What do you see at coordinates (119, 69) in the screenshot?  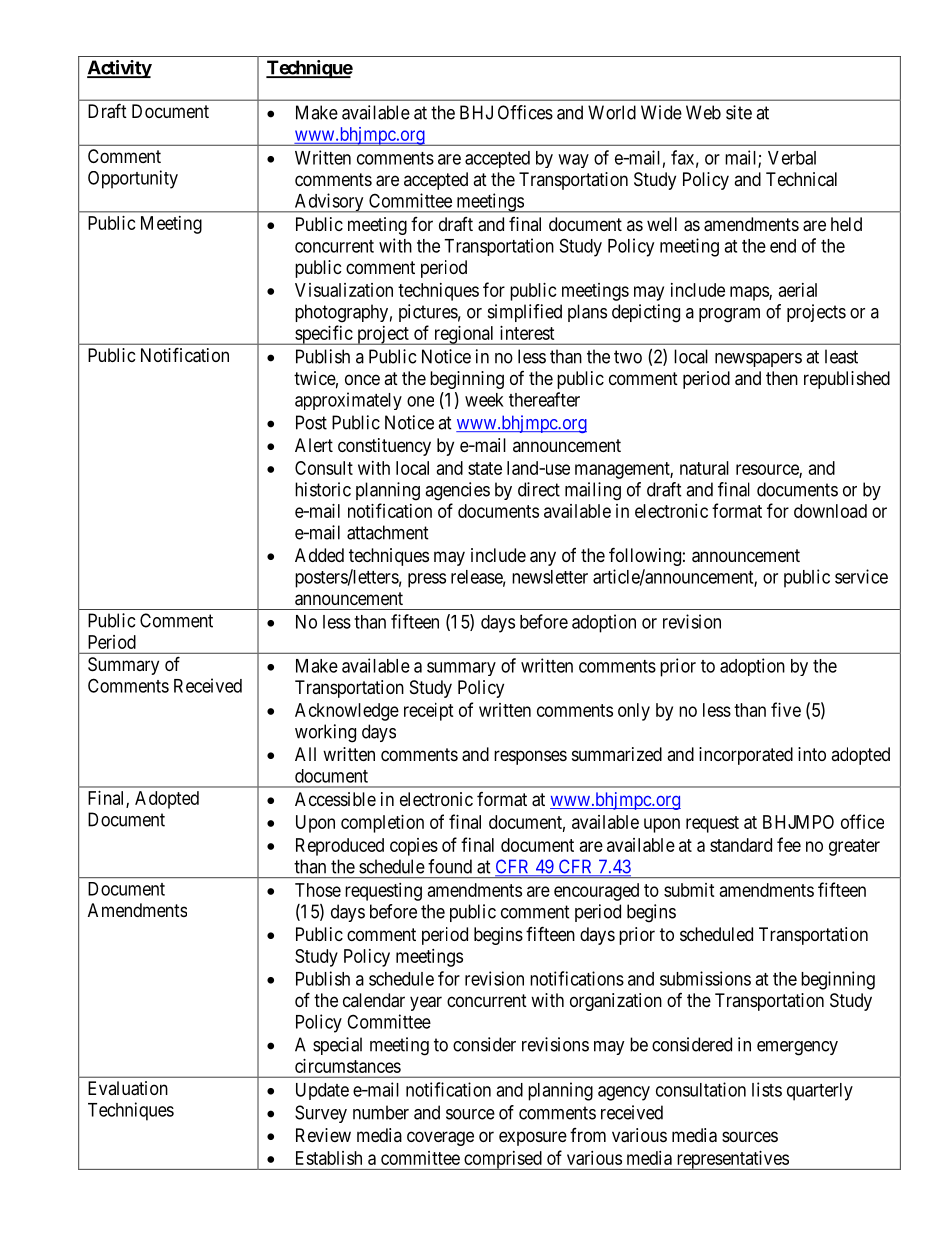 I see `Activity` at bounding box center [119, 69].
